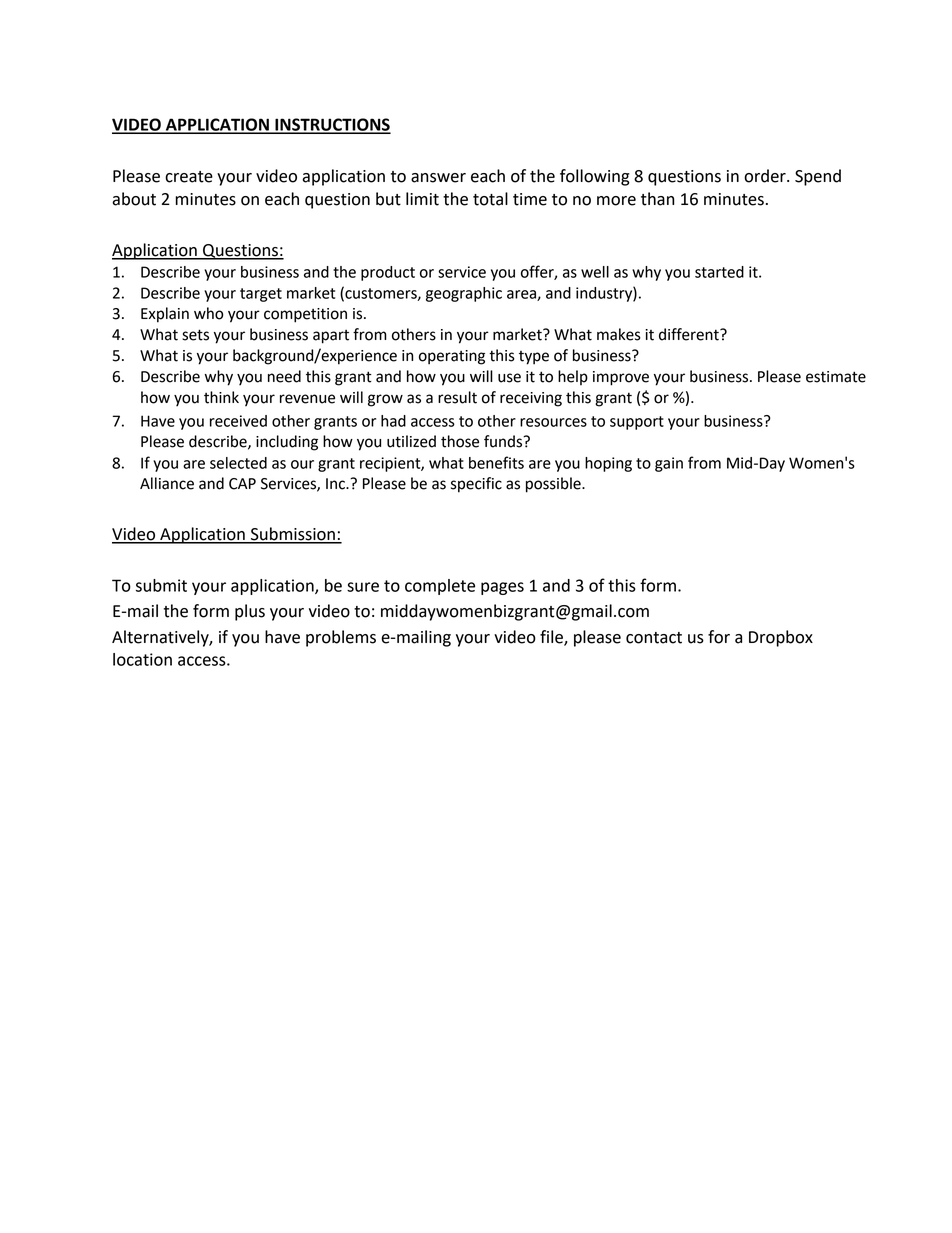 The width and height of the screenshot is (952, 1233). I want to click on geographic, so click(464, 294).
